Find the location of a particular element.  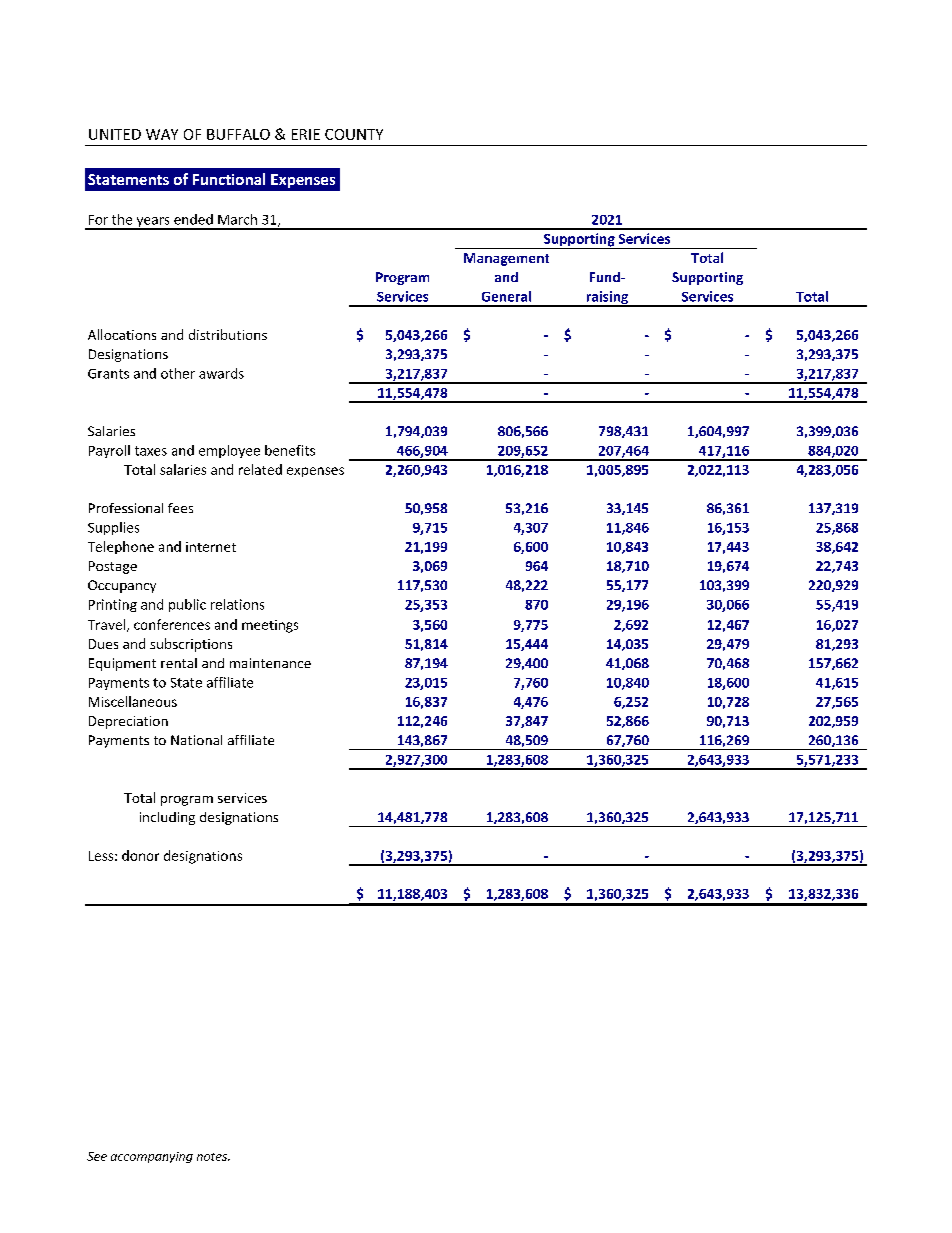

accompanying is located at coordinates (152, 1157).
